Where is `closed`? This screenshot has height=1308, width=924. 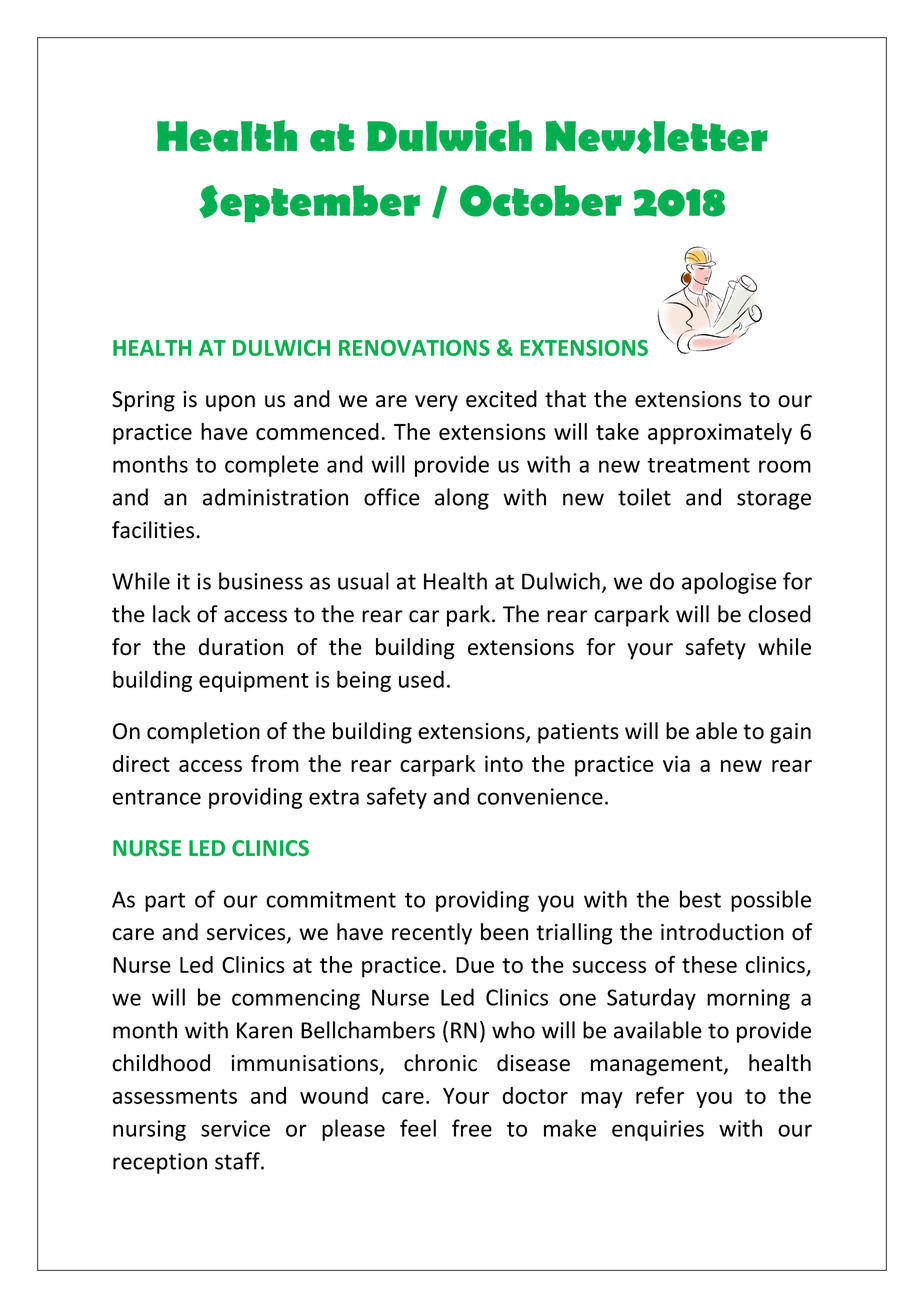 closed is located at coordinates (779, 614).
